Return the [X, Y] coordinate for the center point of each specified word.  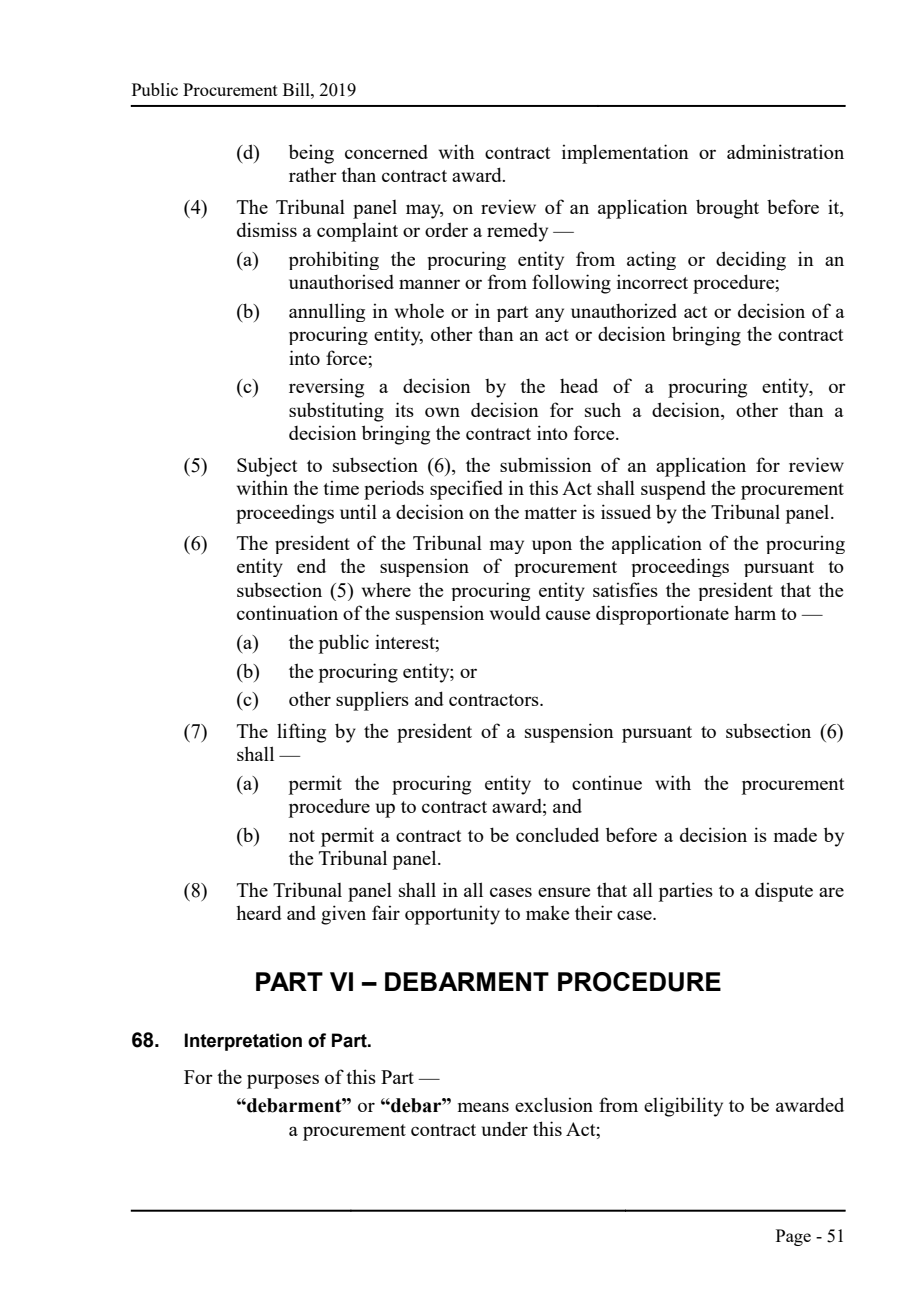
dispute [784, 892]
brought [727, 209]
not [302, 836]
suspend [673, 490]
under [505, 1129]
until [358, 511]
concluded [557, 834]
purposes [283, 1081]
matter [551, 513]
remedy [517, 232]
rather [313, 174]
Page [793, 1237]
